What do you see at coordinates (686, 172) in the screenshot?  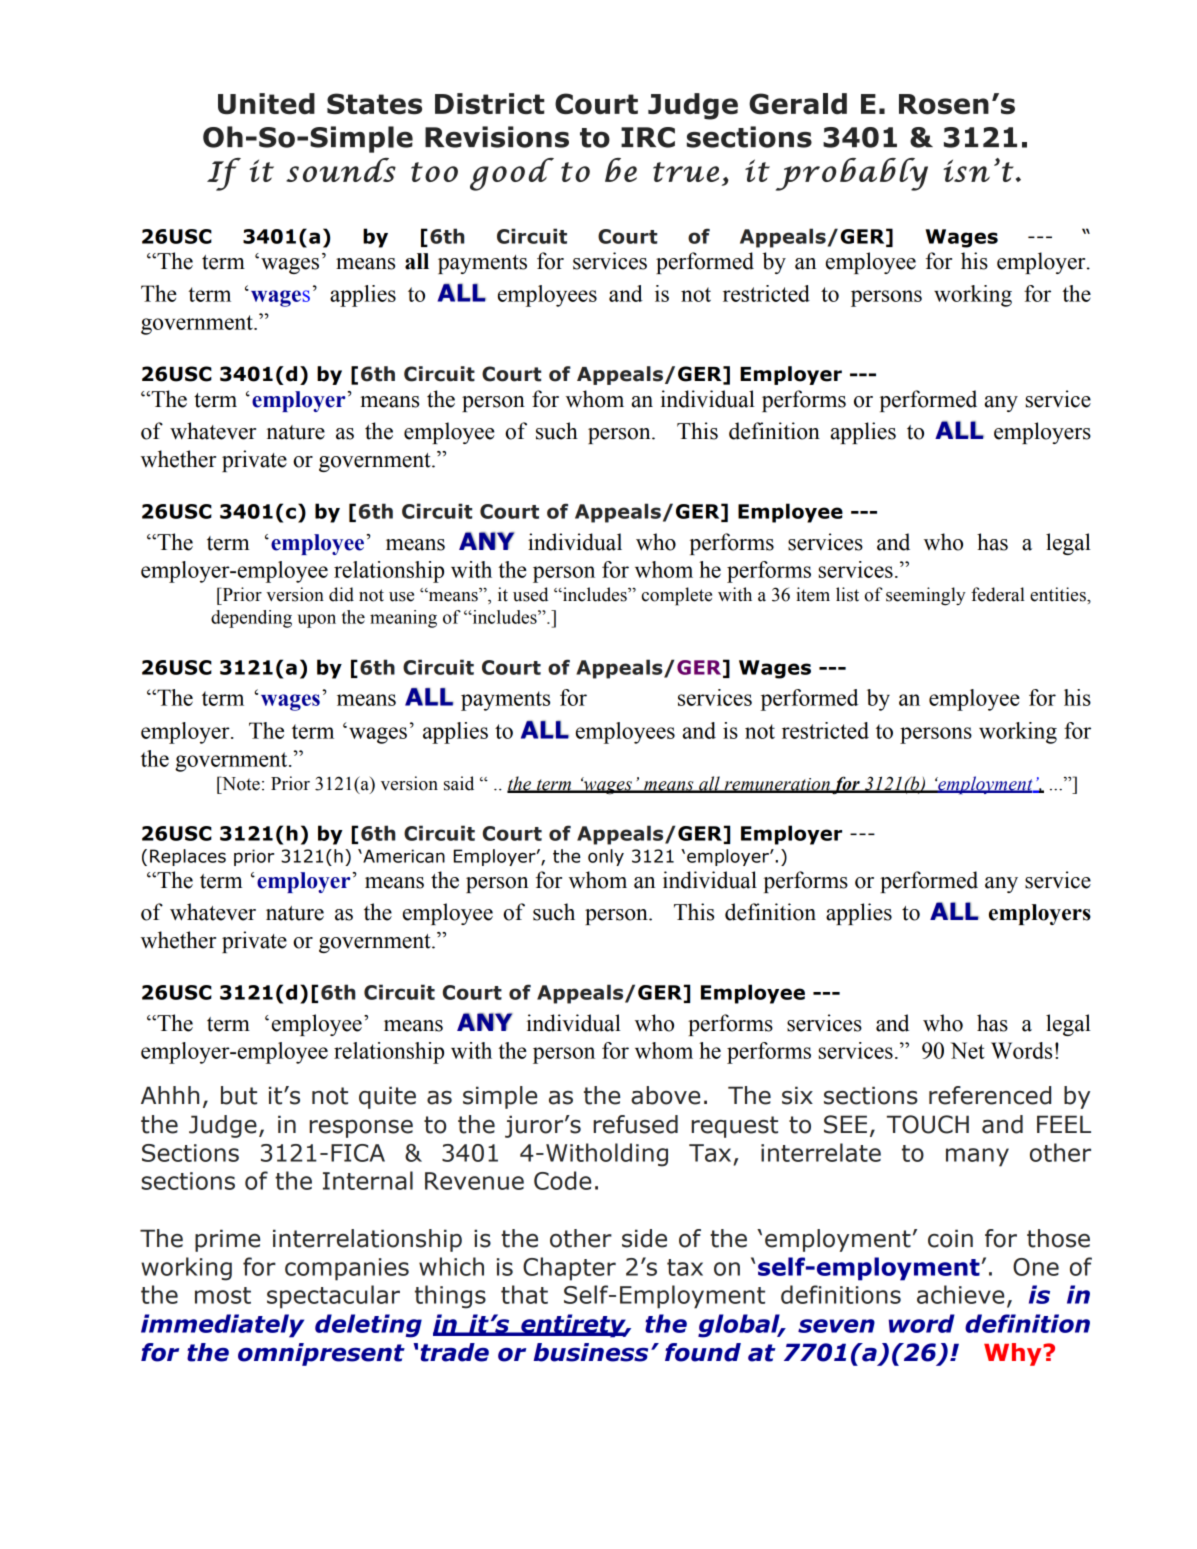 I see `true` at bounding box center [686, 172].
